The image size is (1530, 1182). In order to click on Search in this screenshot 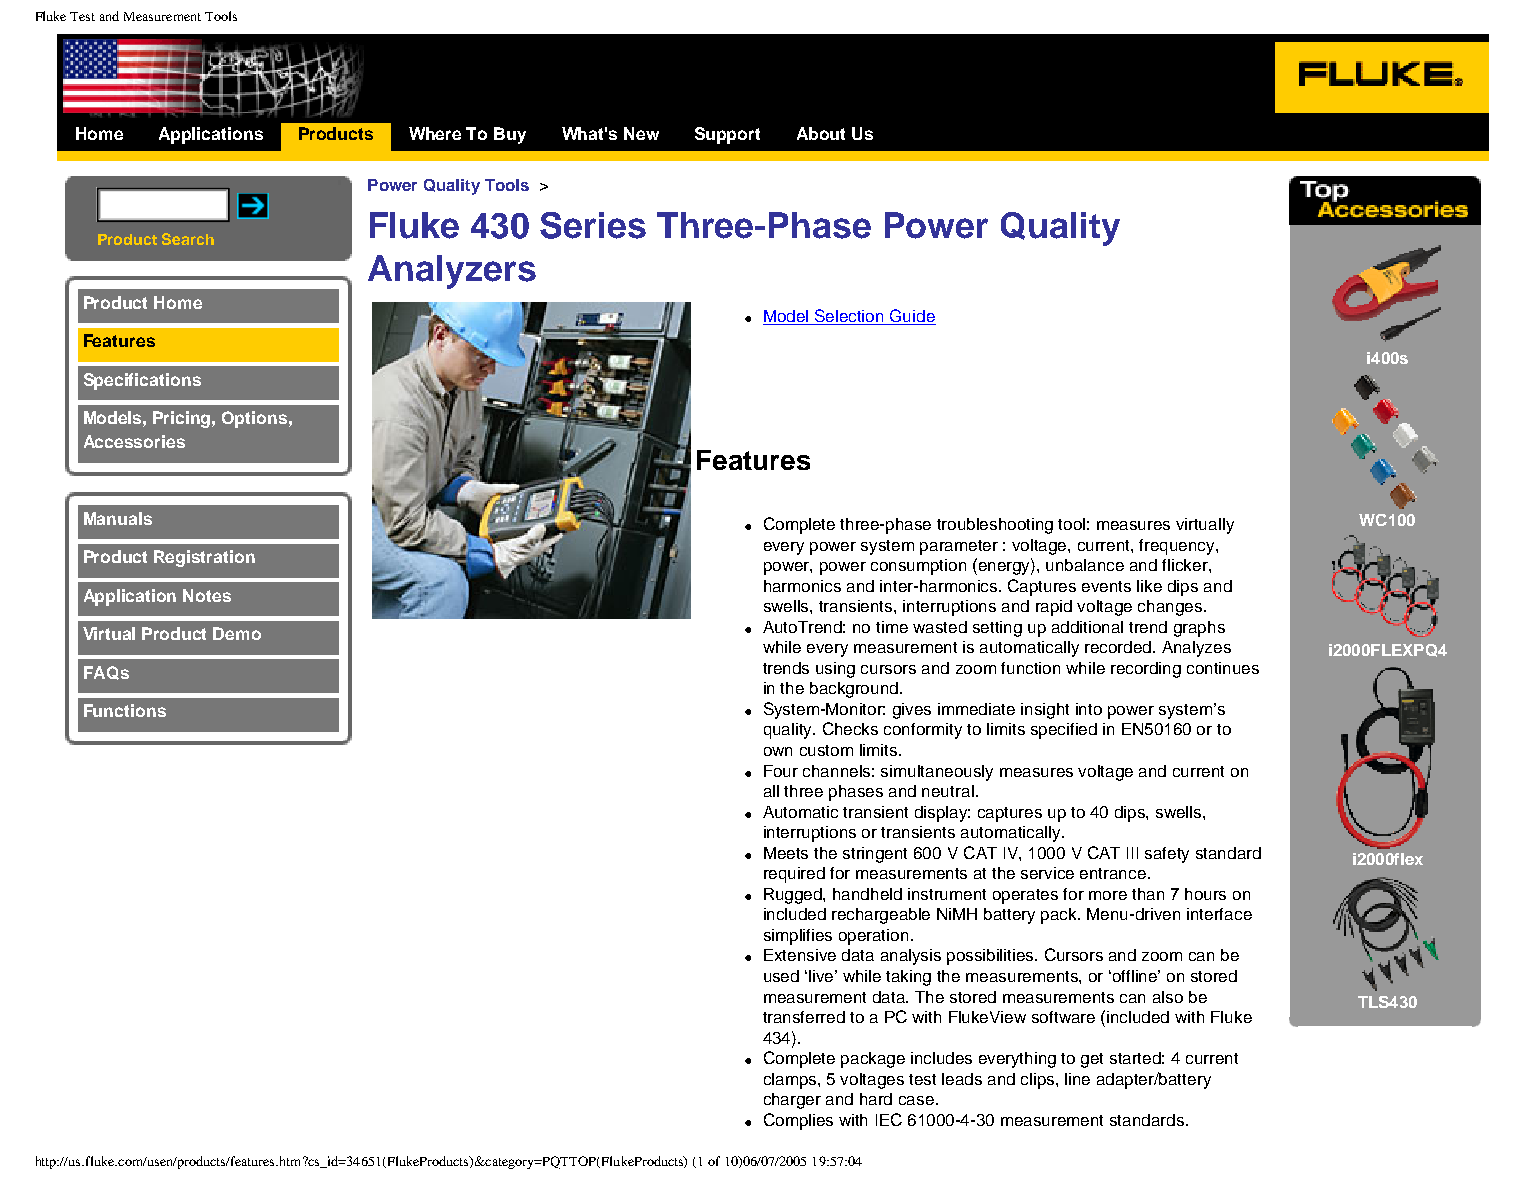, I will do `click(188, 239)`.
